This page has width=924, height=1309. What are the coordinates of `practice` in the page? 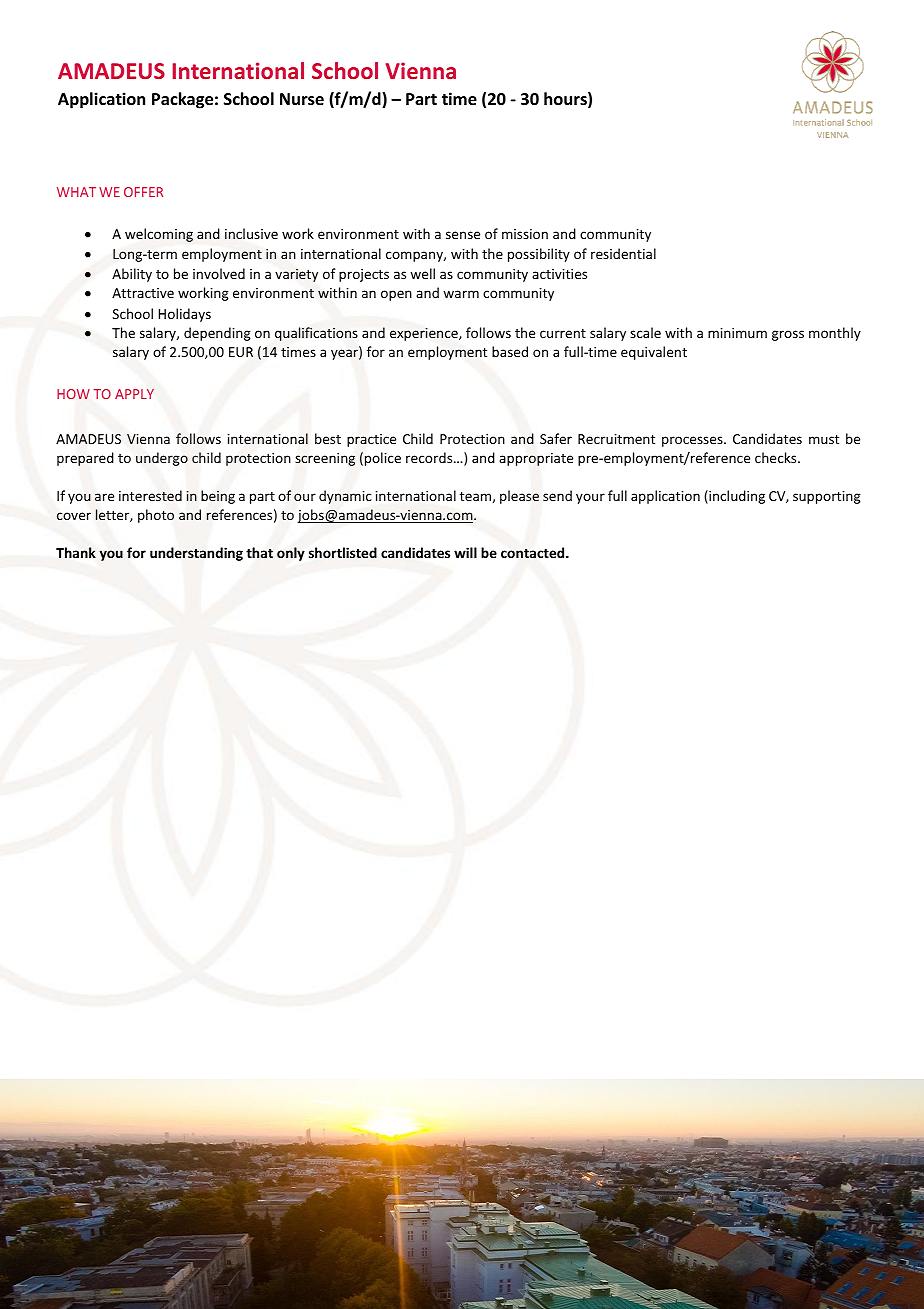 It's located at (371, 440).
